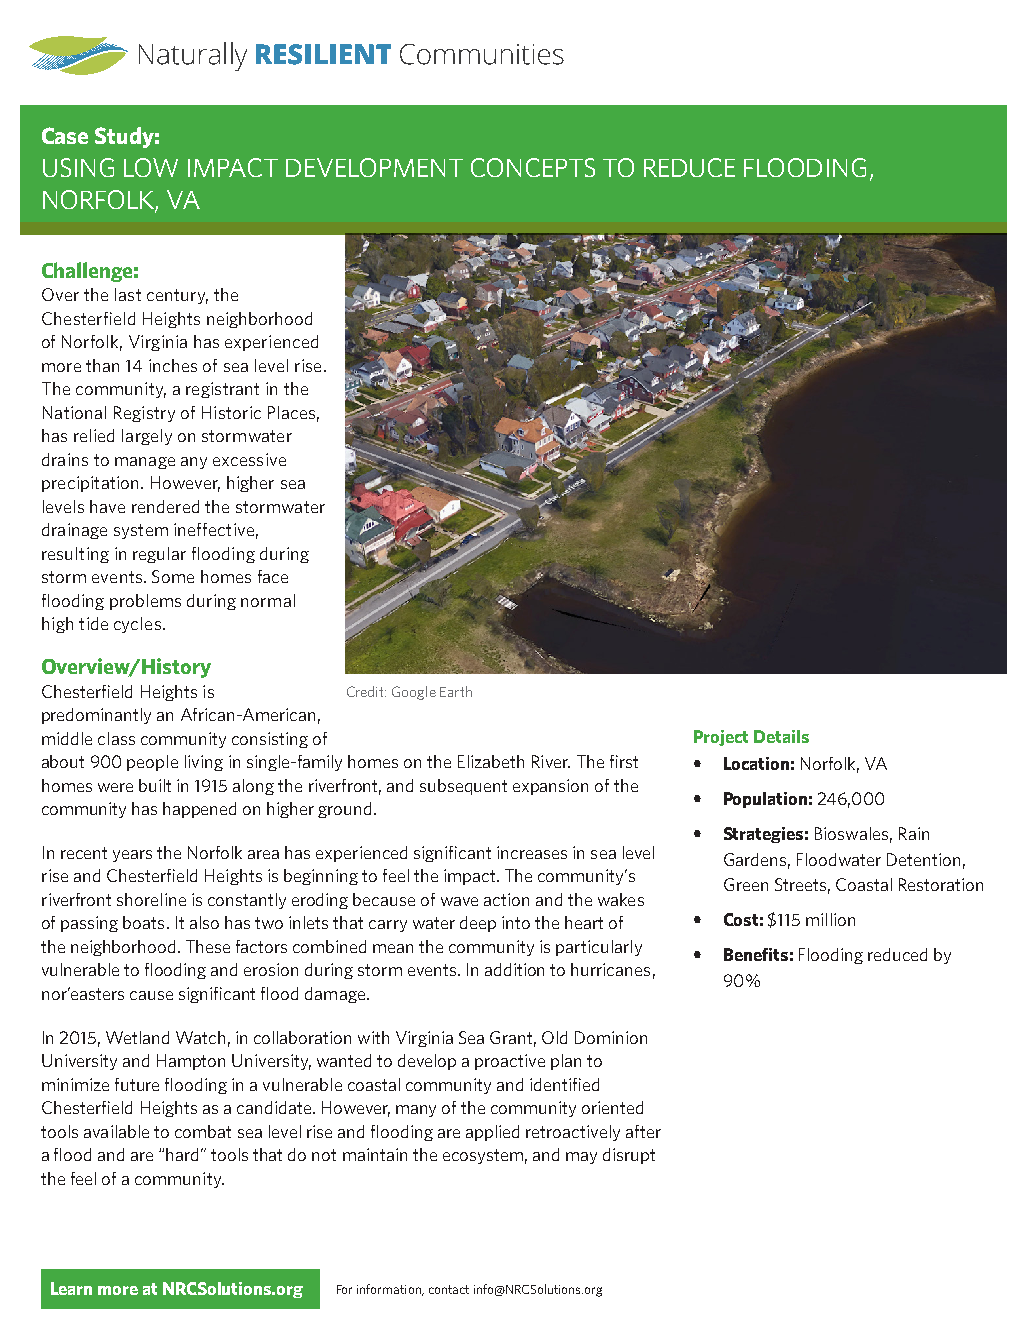 The height and width of the screenshot is (1330, 1027). What do you see at coordinates (449, 1289) in the screenshot?
I see `contact` at bounding box center [449, 1289].
